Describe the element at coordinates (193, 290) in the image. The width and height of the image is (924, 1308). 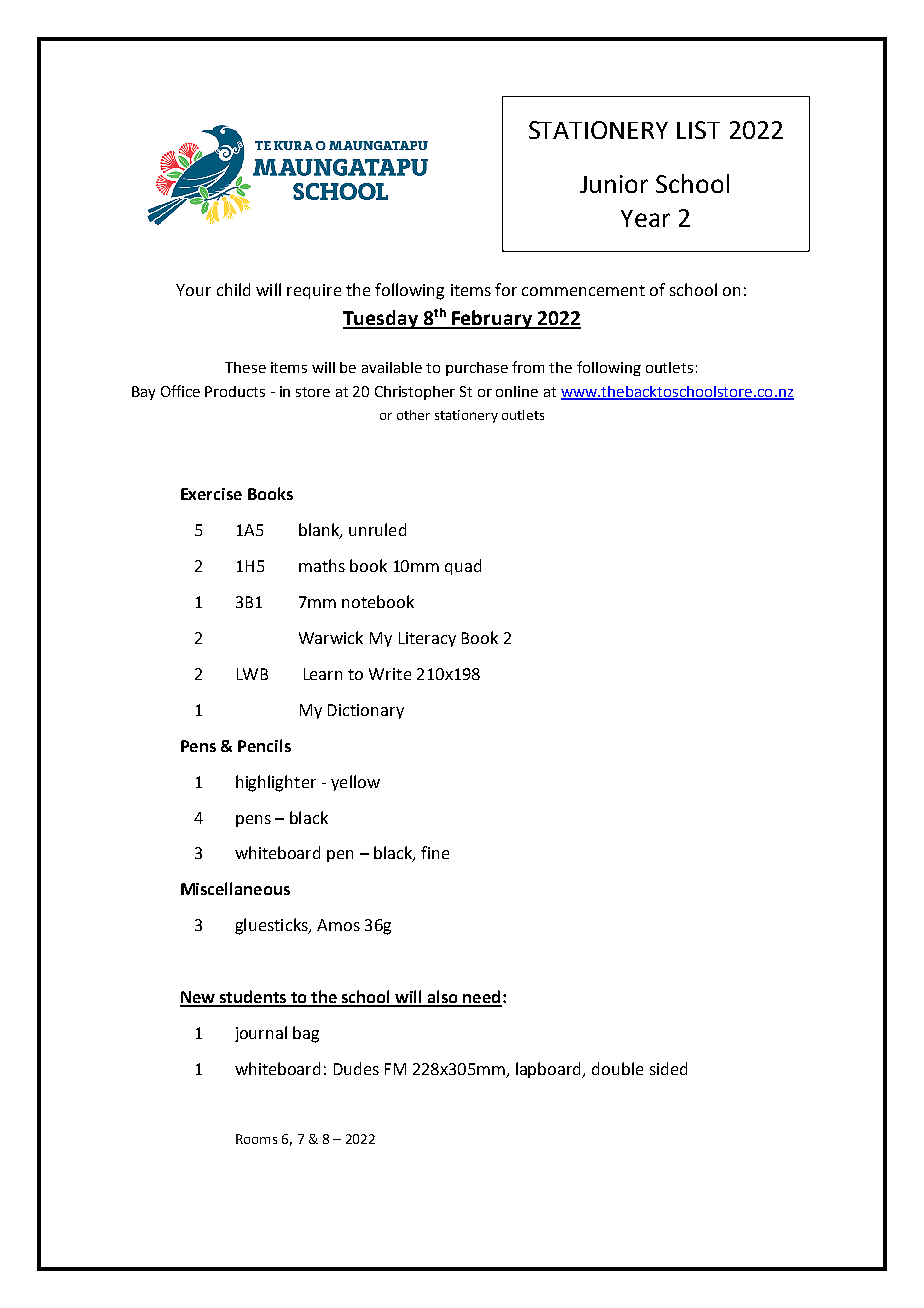
I see `Your` at that location.
